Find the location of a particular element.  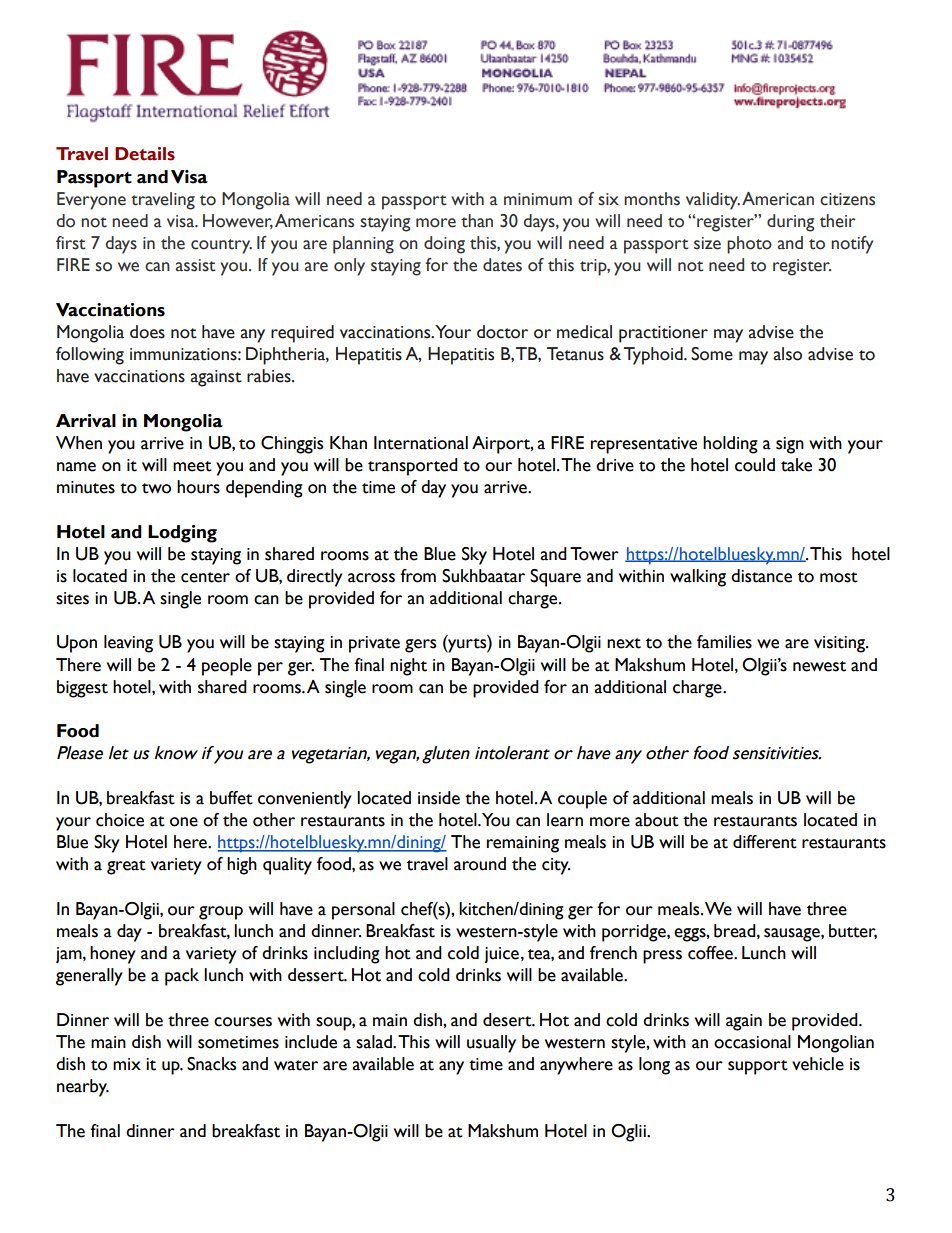

leaving is located at coordinates (128, 644).
